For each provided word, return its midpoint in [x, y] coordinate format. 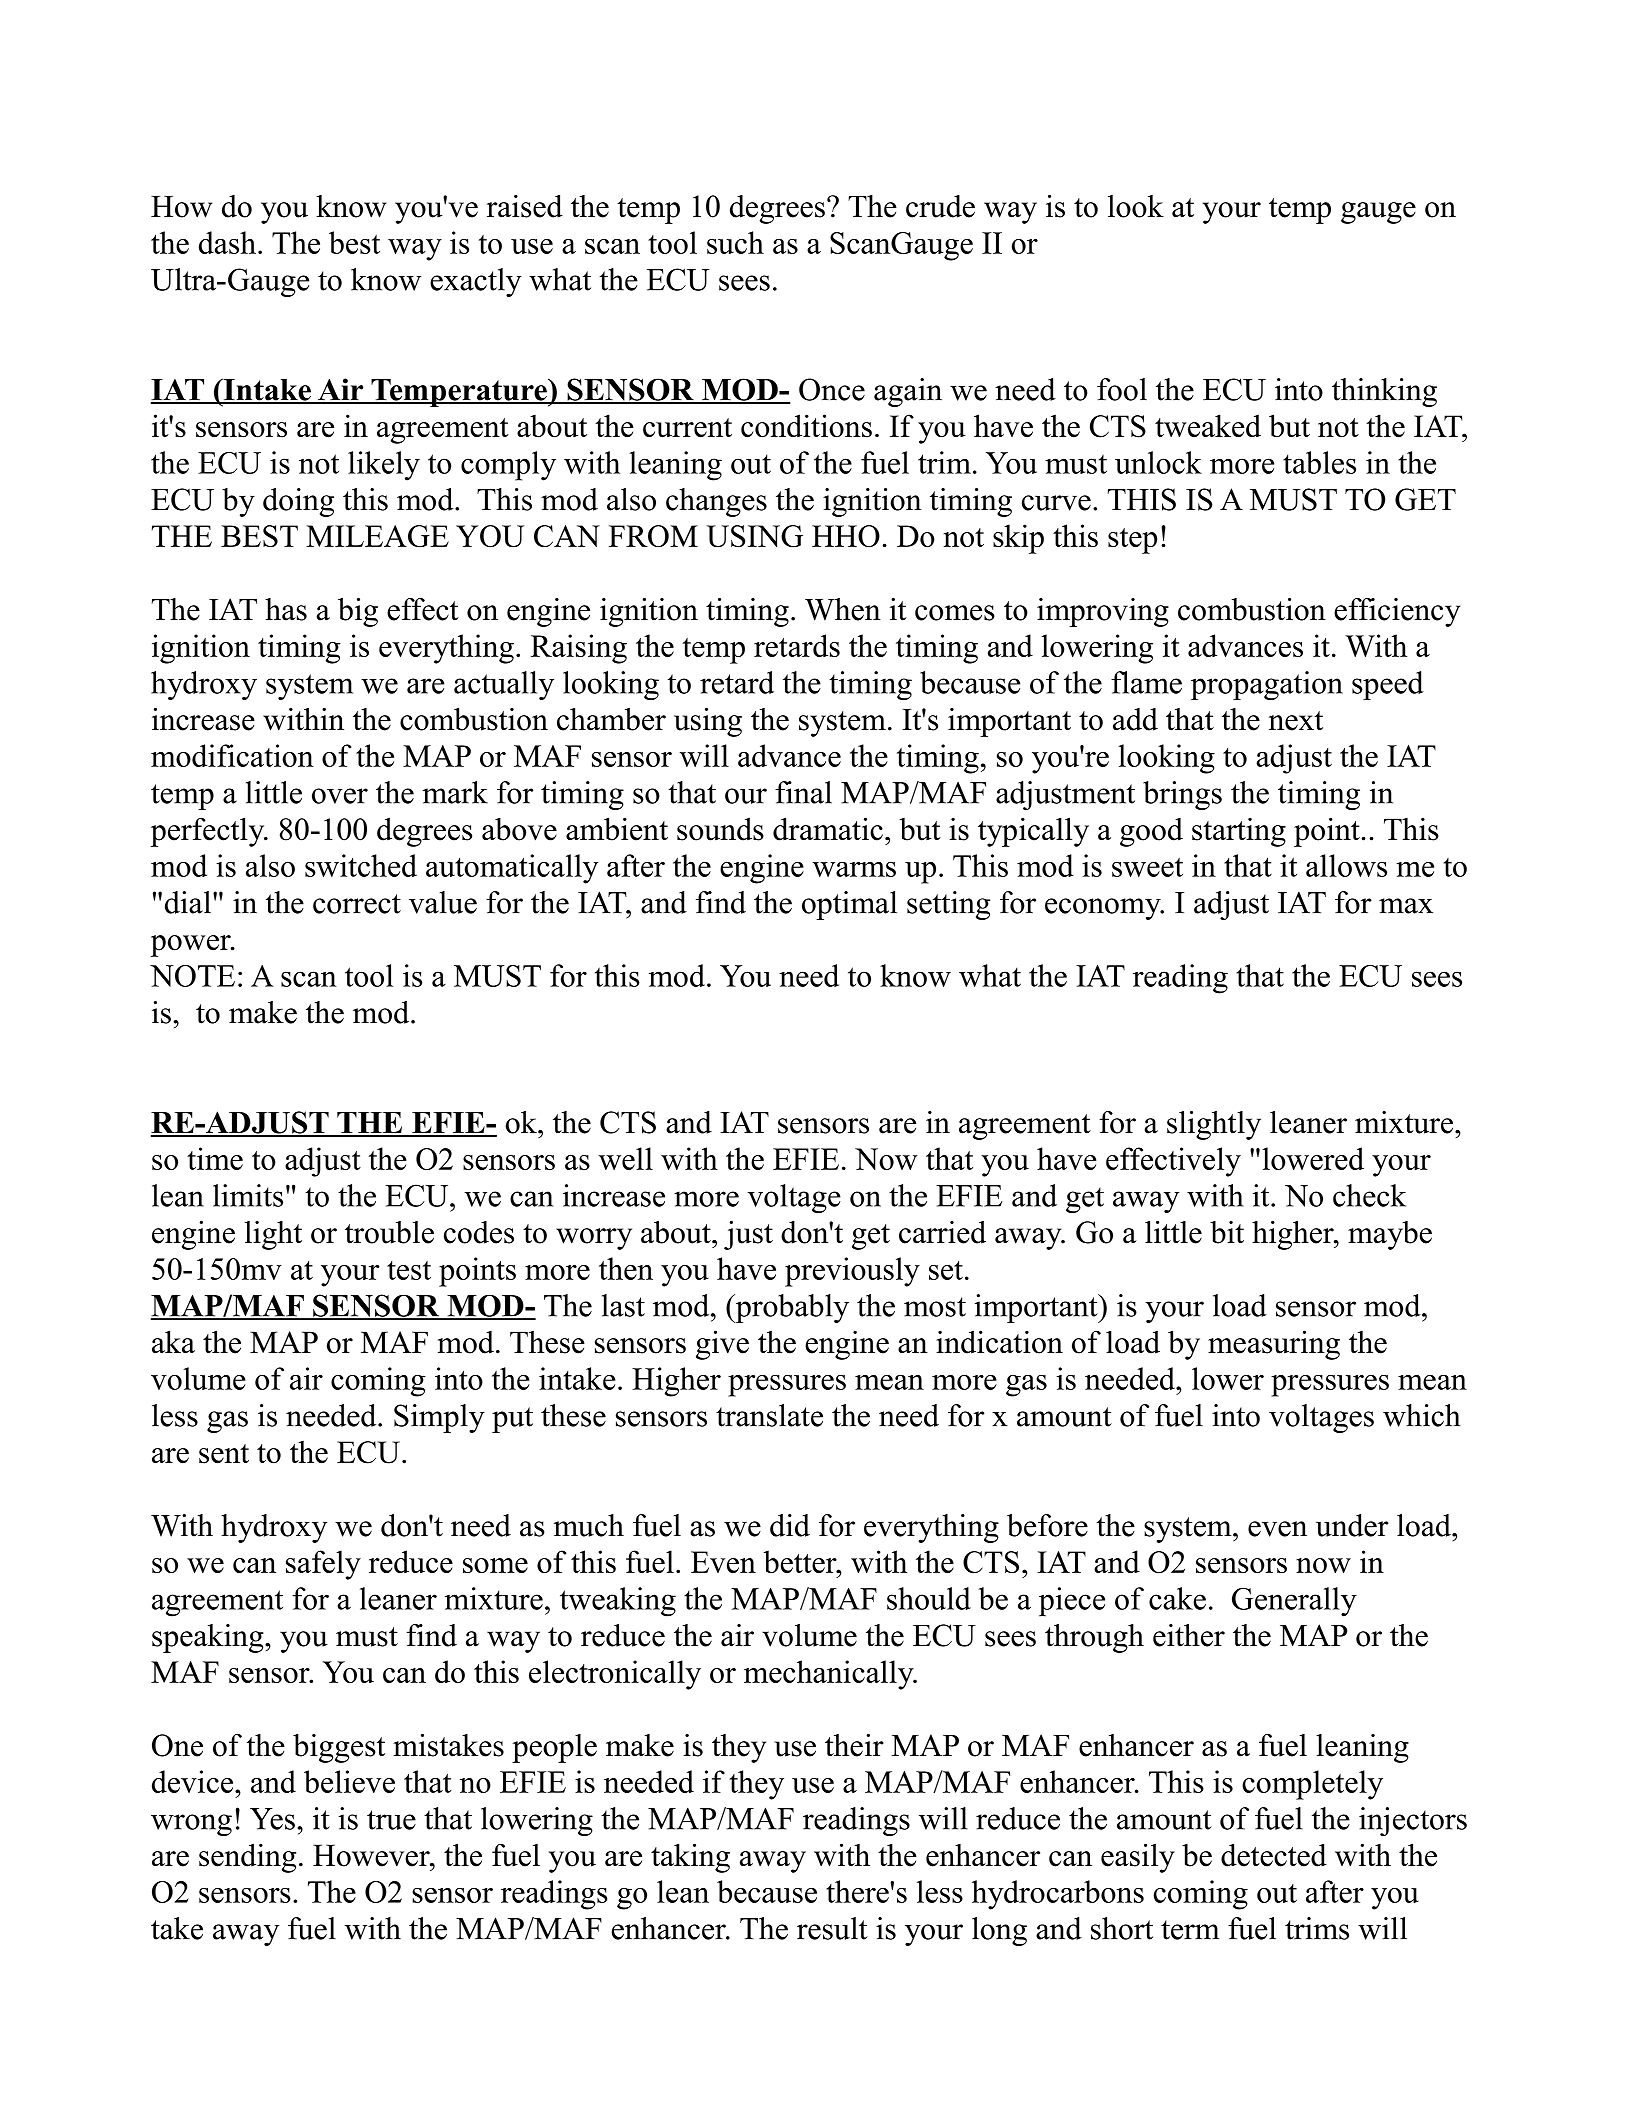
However [372, 1855]
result [832, 1928]
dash [227, 242]
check [1369, 1195]
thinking [1384, 392]
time [215, 1158]
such [735, 242]
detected [1274, 1855]
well [626, 1158]
